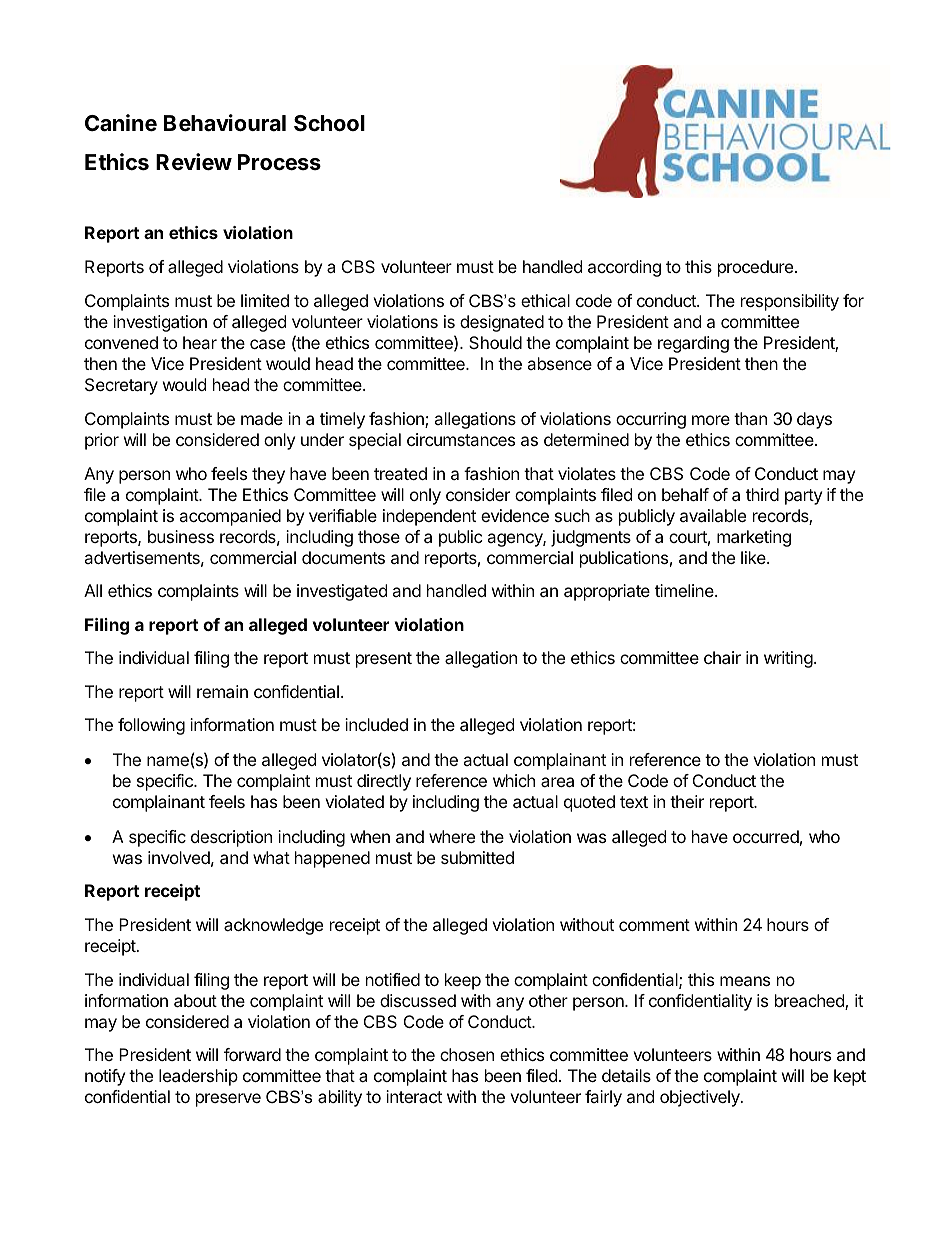 Image resolution: width=952 pixels, height=1233 pixels. I want to click on chosen, so click(467, 1054).
